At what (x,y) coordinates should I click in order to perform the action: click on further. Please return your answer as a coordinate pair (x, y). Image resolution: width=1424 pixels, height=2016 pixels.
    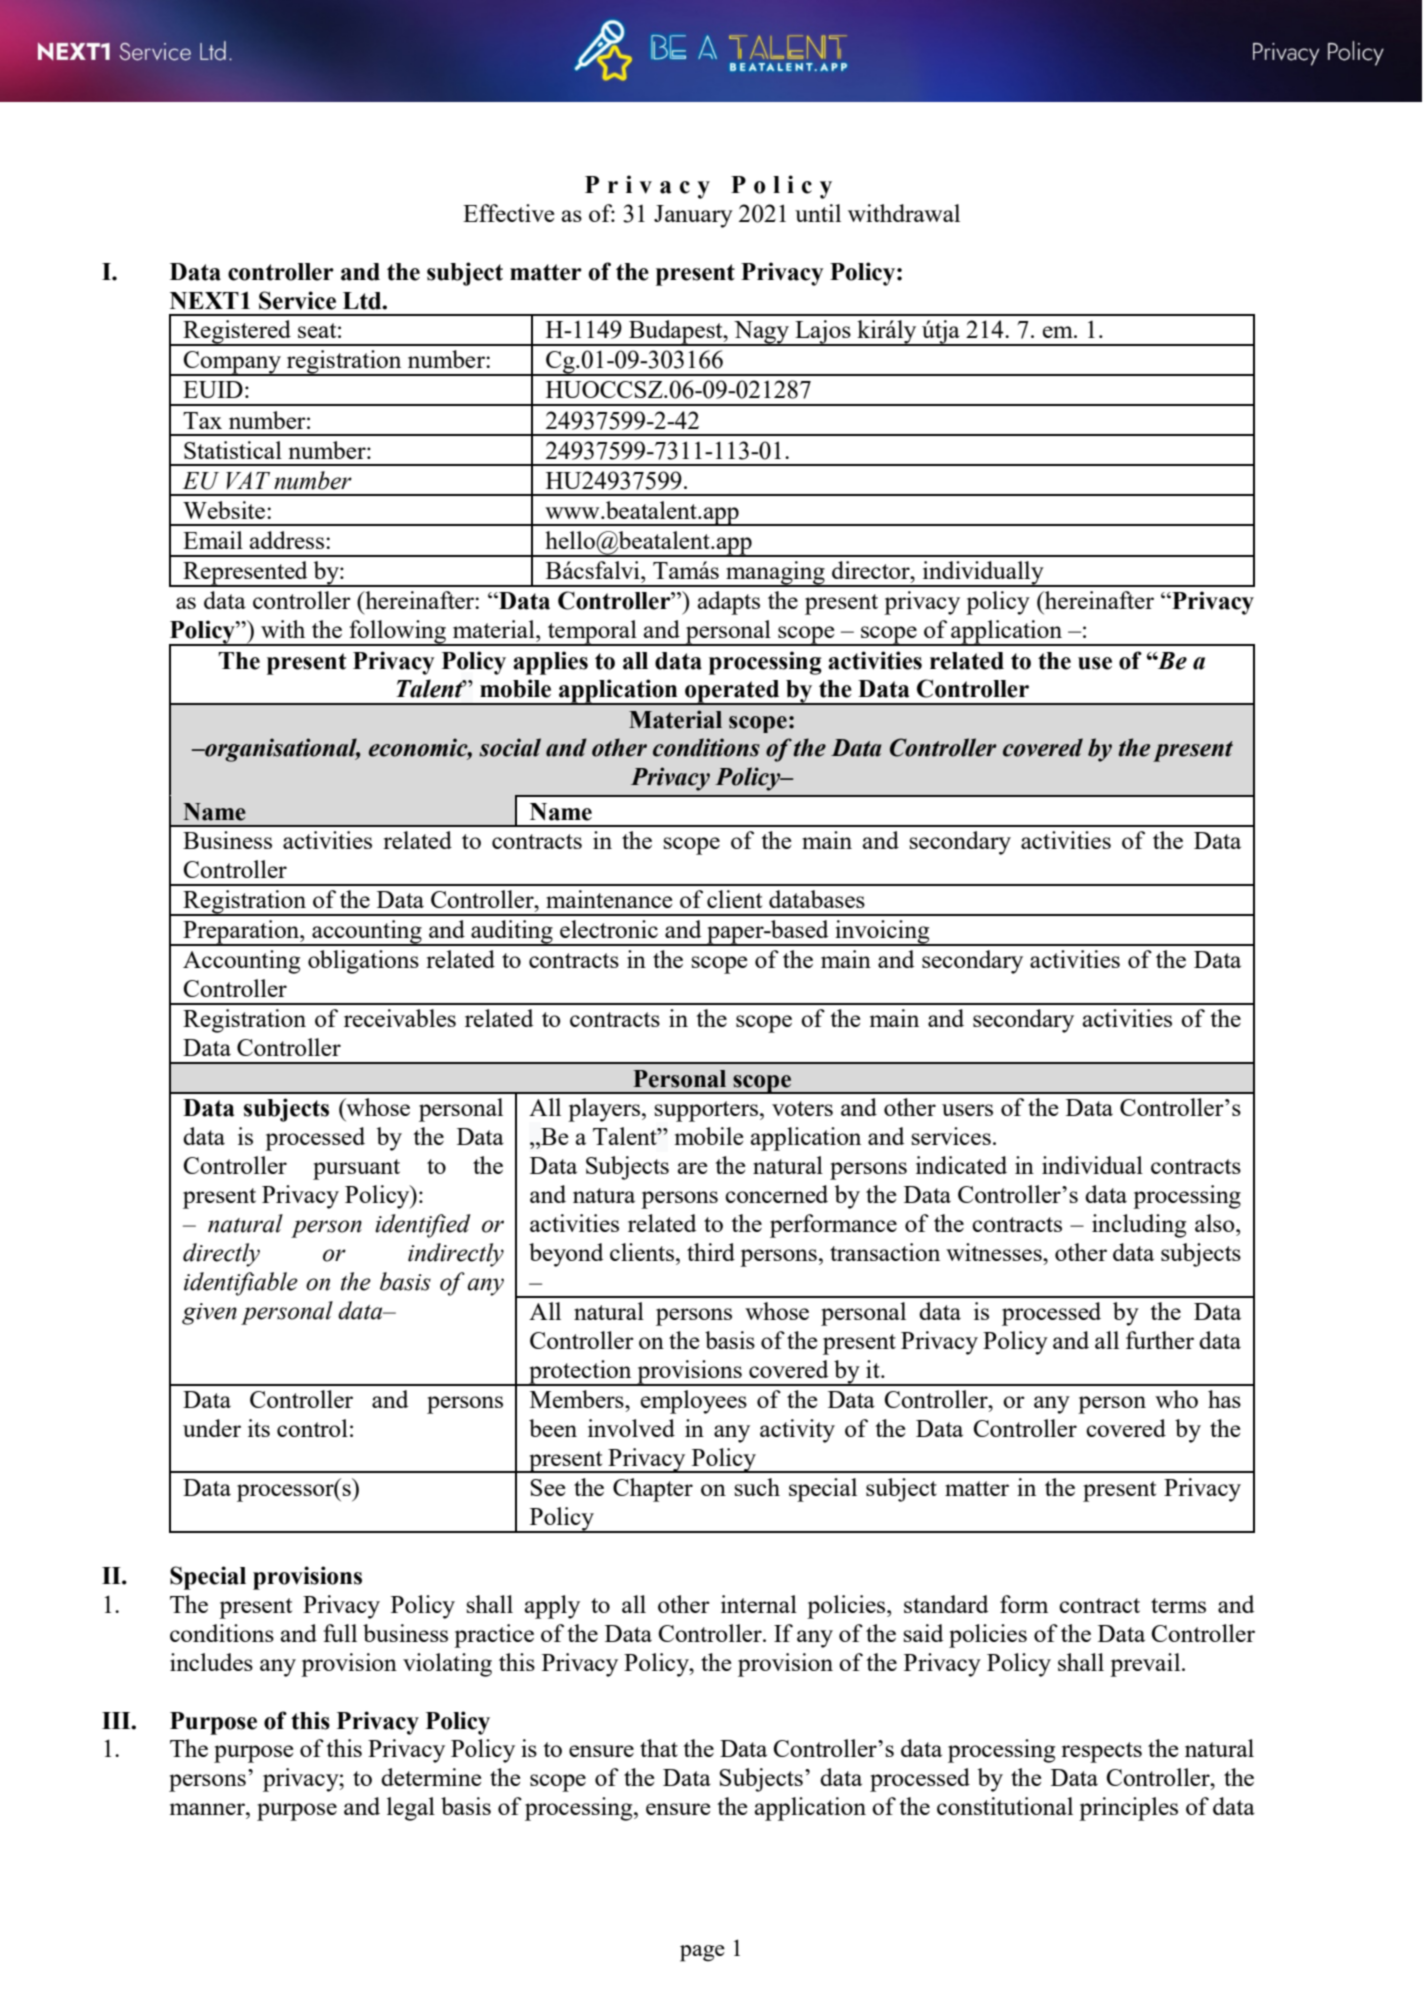
    Looking at the image, I should click on (1160, 1340).
